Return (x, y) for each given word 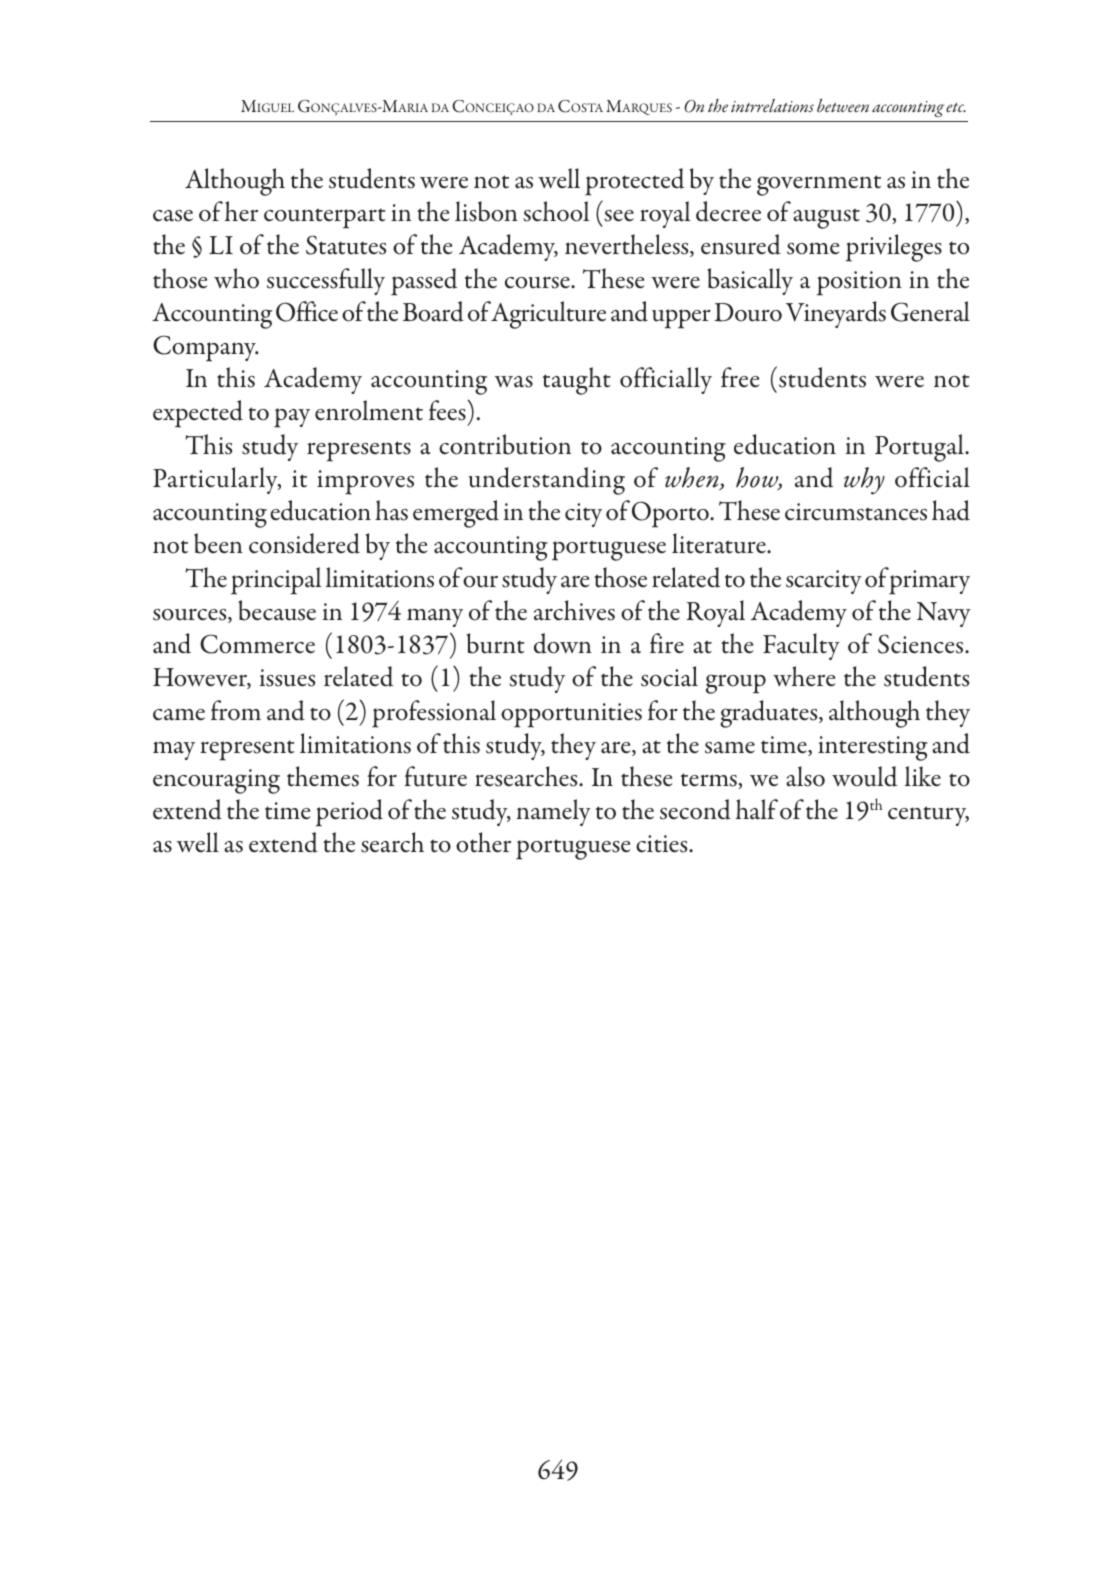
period (349, 813)
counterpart (324, 218)
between (843, 105)
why (864, 481)
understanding (546, 481)
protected (634, 182)
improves (365, 482)
